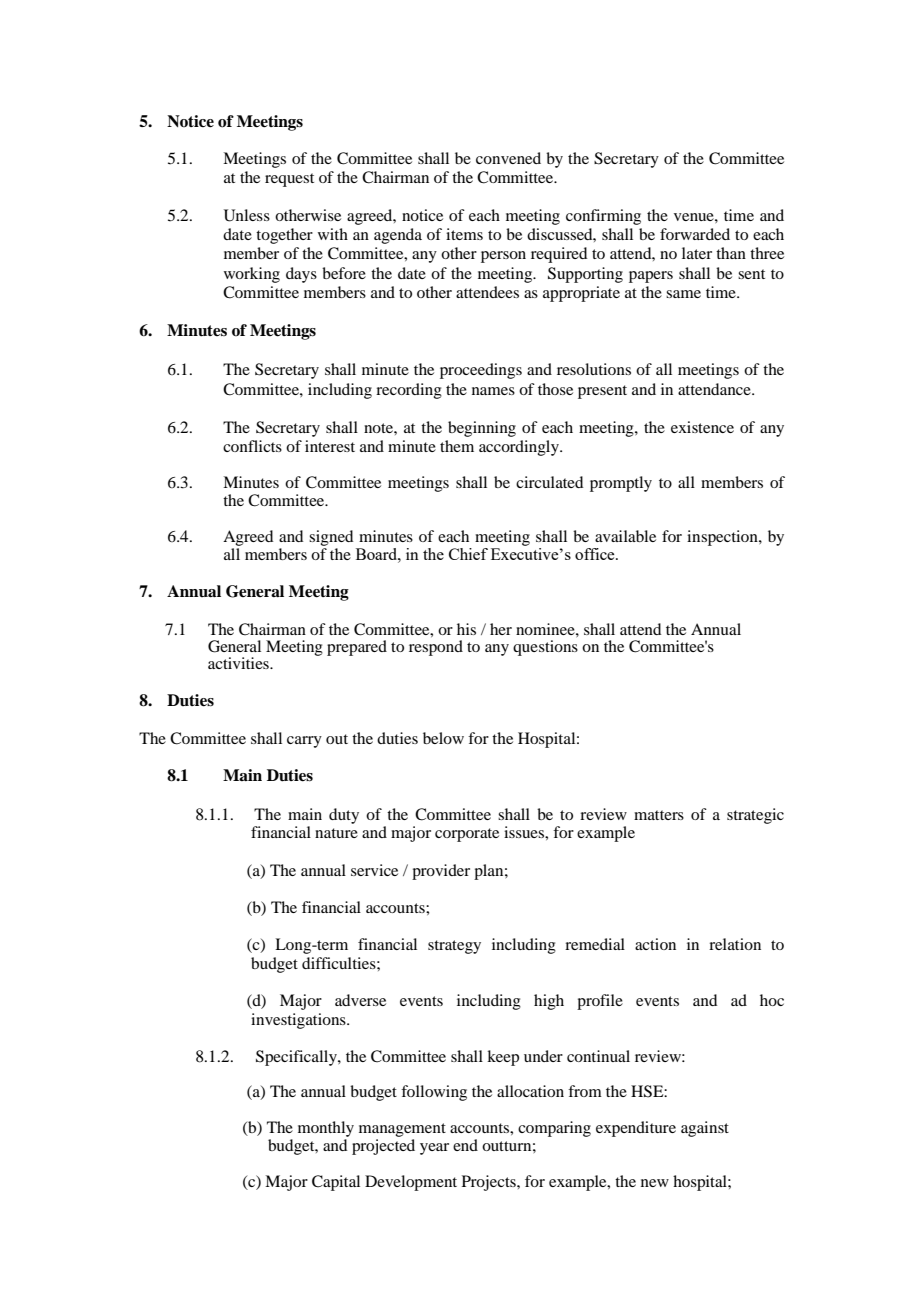  What do you see at coordinates (490, 1183) in the image?
I see `Projects` at bounding box center [490, 1183].
